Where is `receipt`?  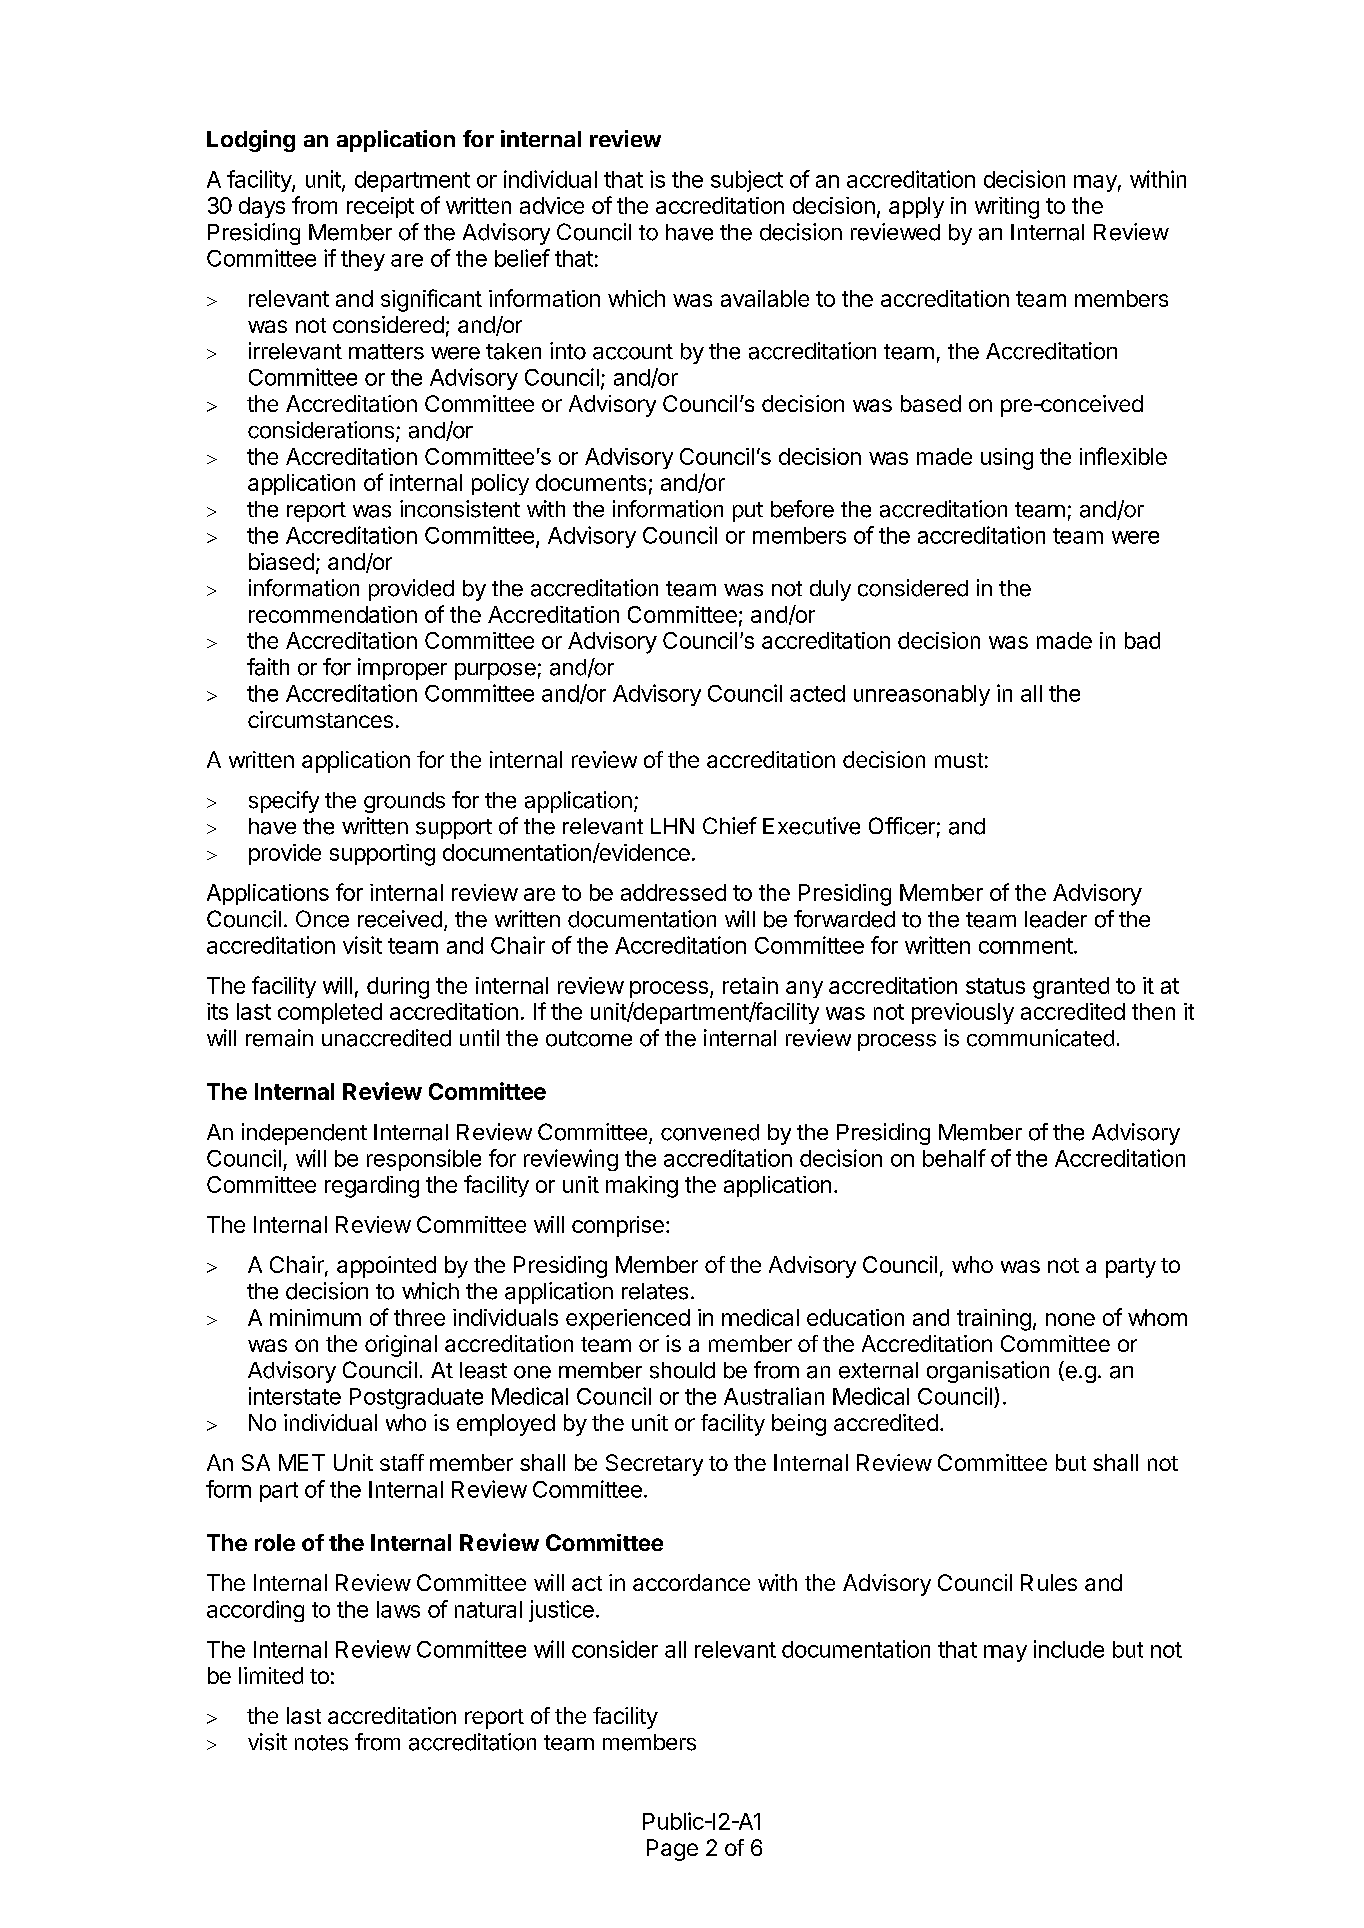 receipt is located at coordinates (380, 207).
